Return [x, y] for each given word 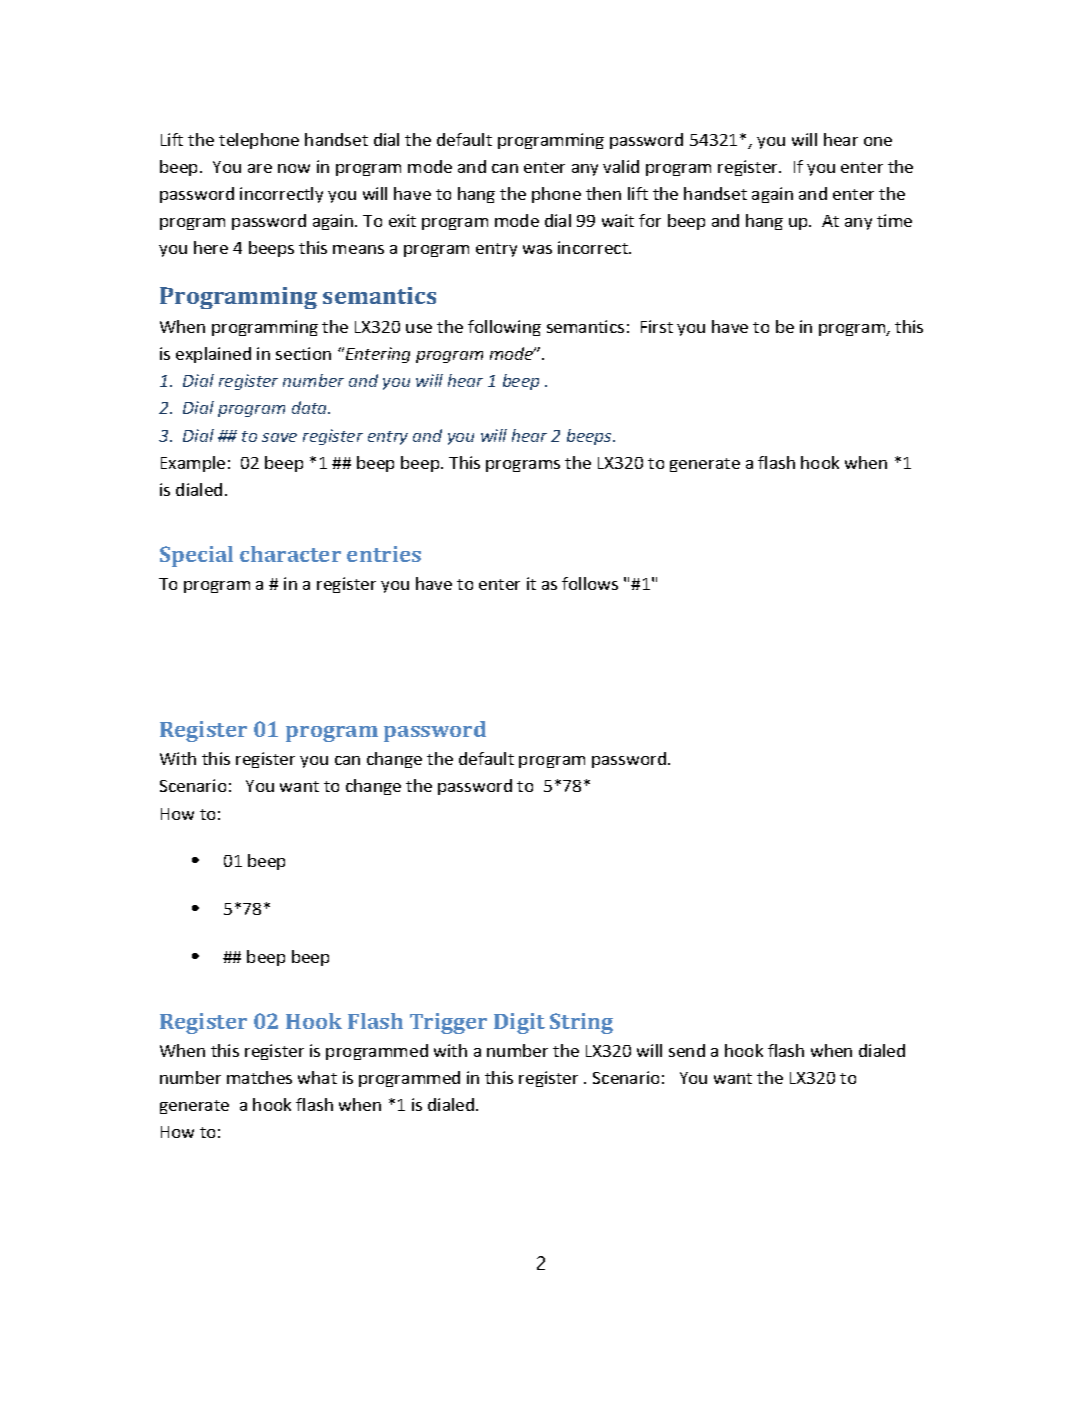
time [894, 220]
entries [384, 554]
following [504, 328]
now [294, 168]
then [603, 193]
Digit [519, 1023]
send [687, 1050]
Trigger [448, 1023]
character [290, 554]
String [581, 1023]
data [311, 407]
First [657, 326]
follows [590, 583]
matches [259, 1077]
